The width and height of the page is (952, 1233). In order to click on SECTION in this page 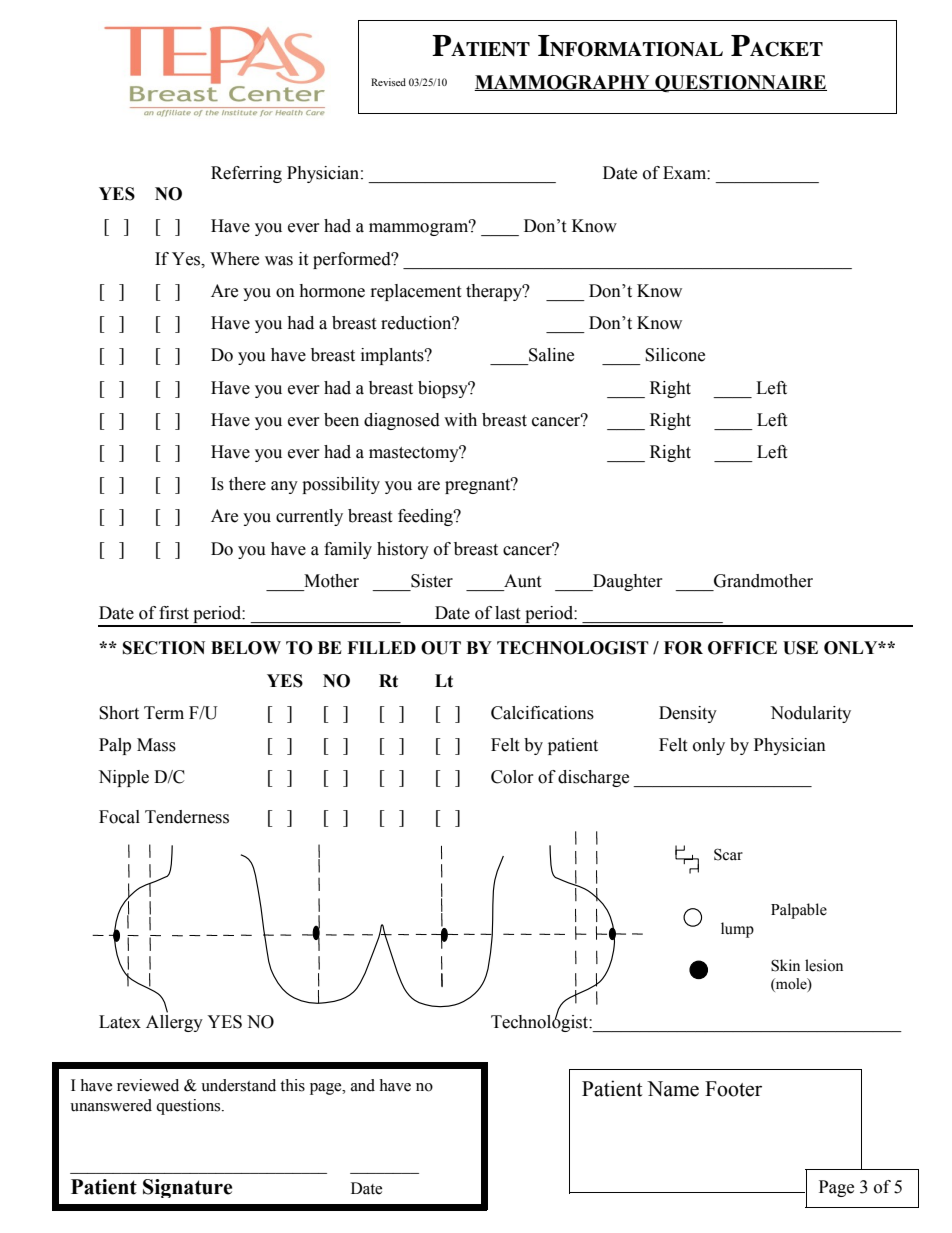, I will do `click(164, 648)`.
